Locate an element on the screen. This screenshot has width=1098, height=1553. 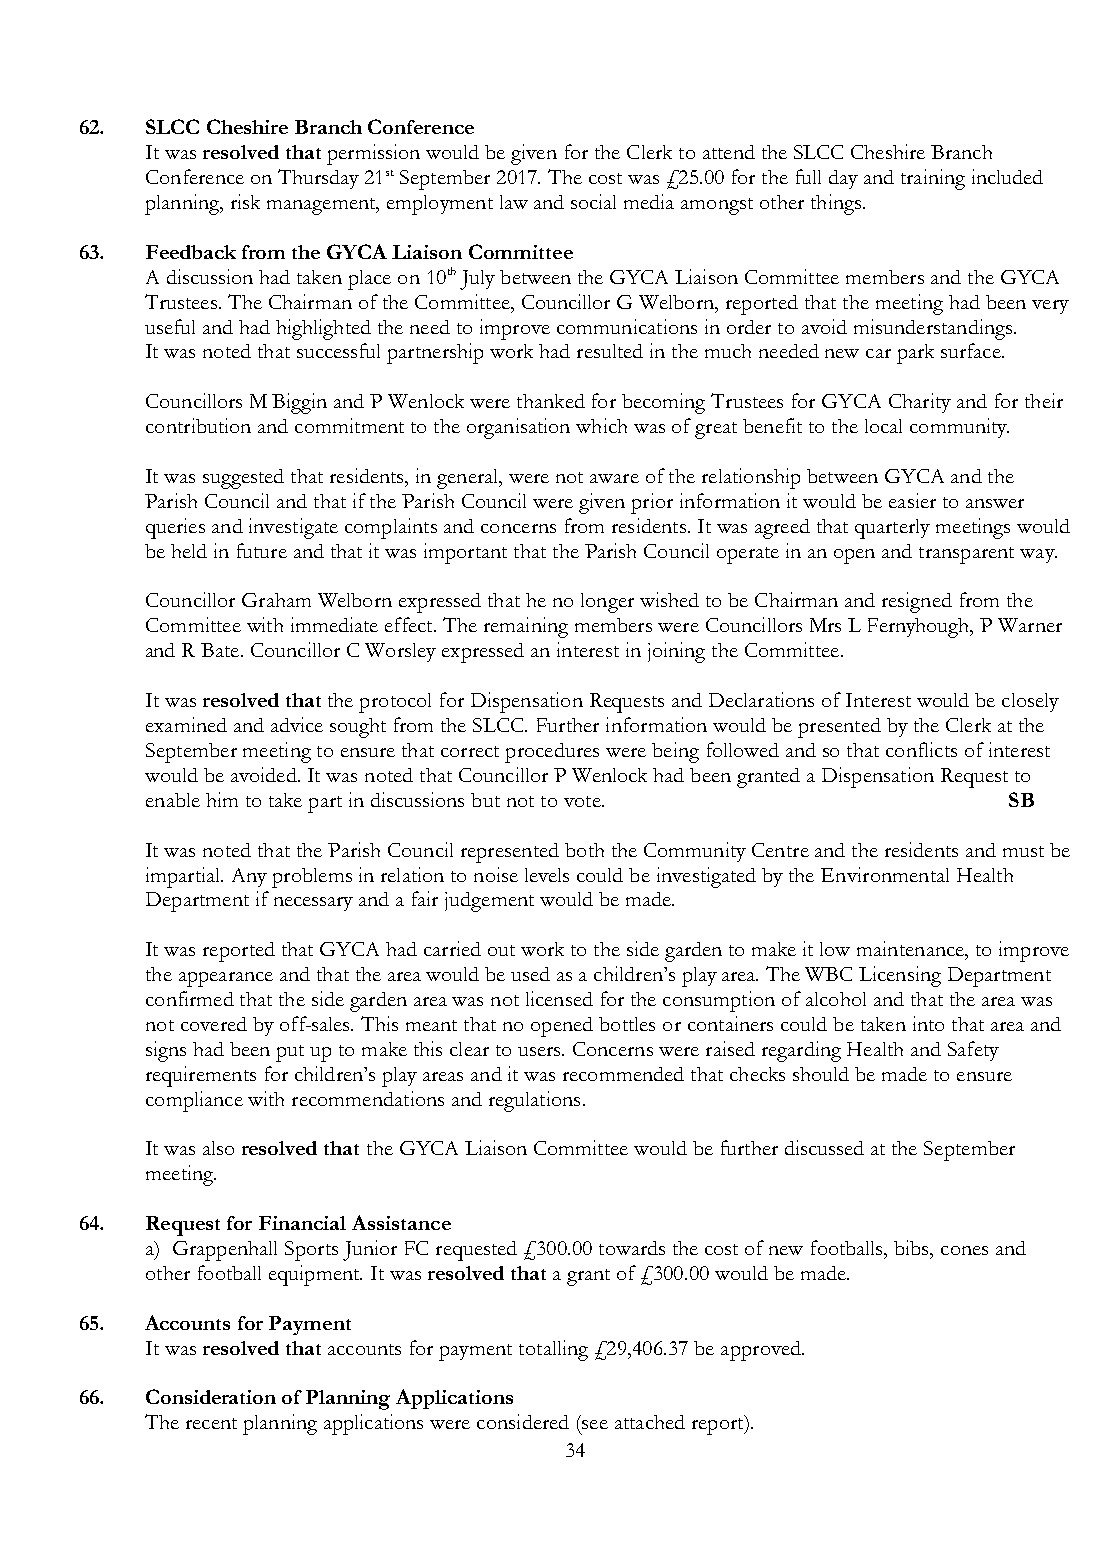
social is located at coordinates (593, 201).
